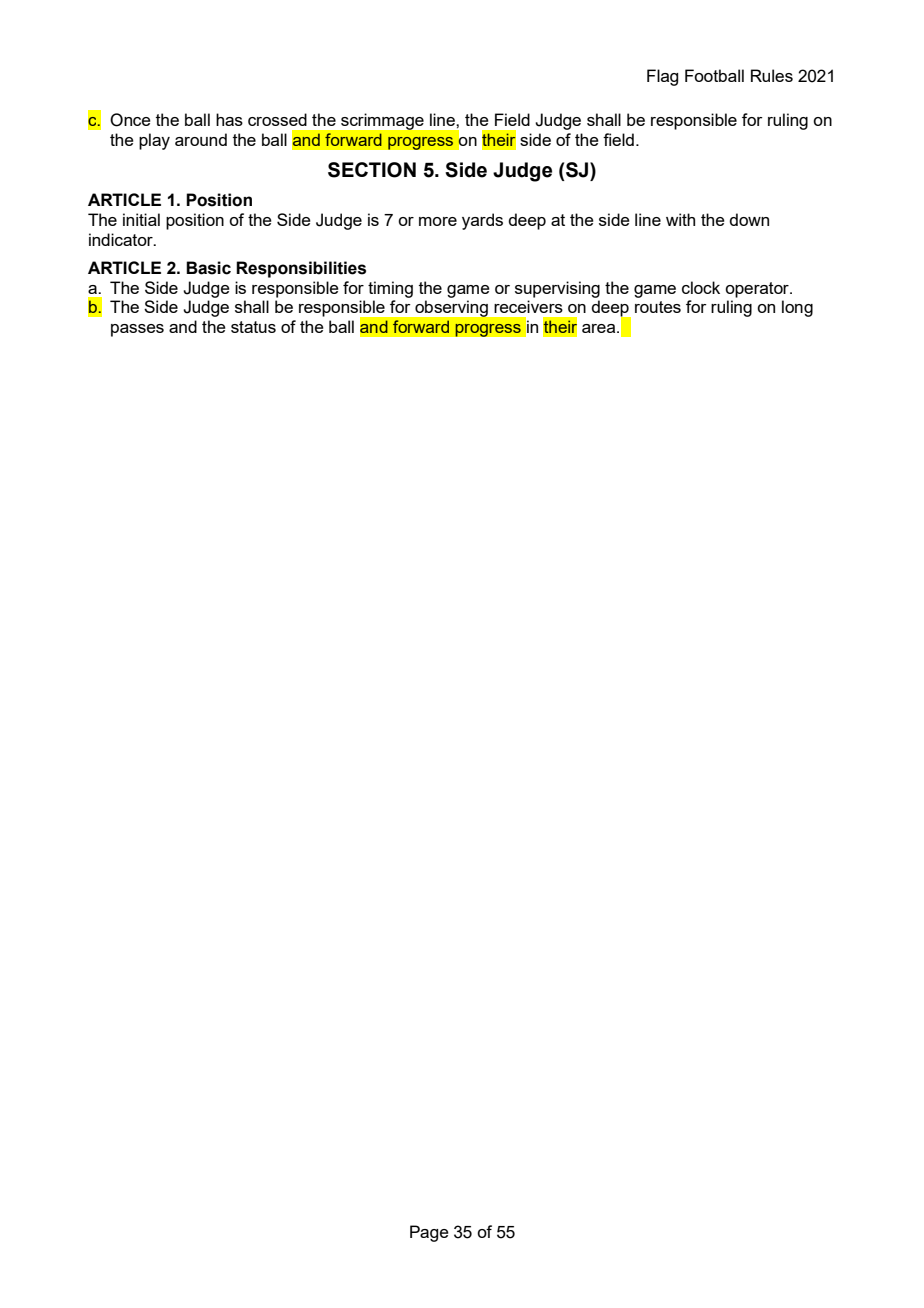  What do you see at coordinates (429, 1233) in the screenshot?
I see `Page` at bounding box center [429, 1233].
